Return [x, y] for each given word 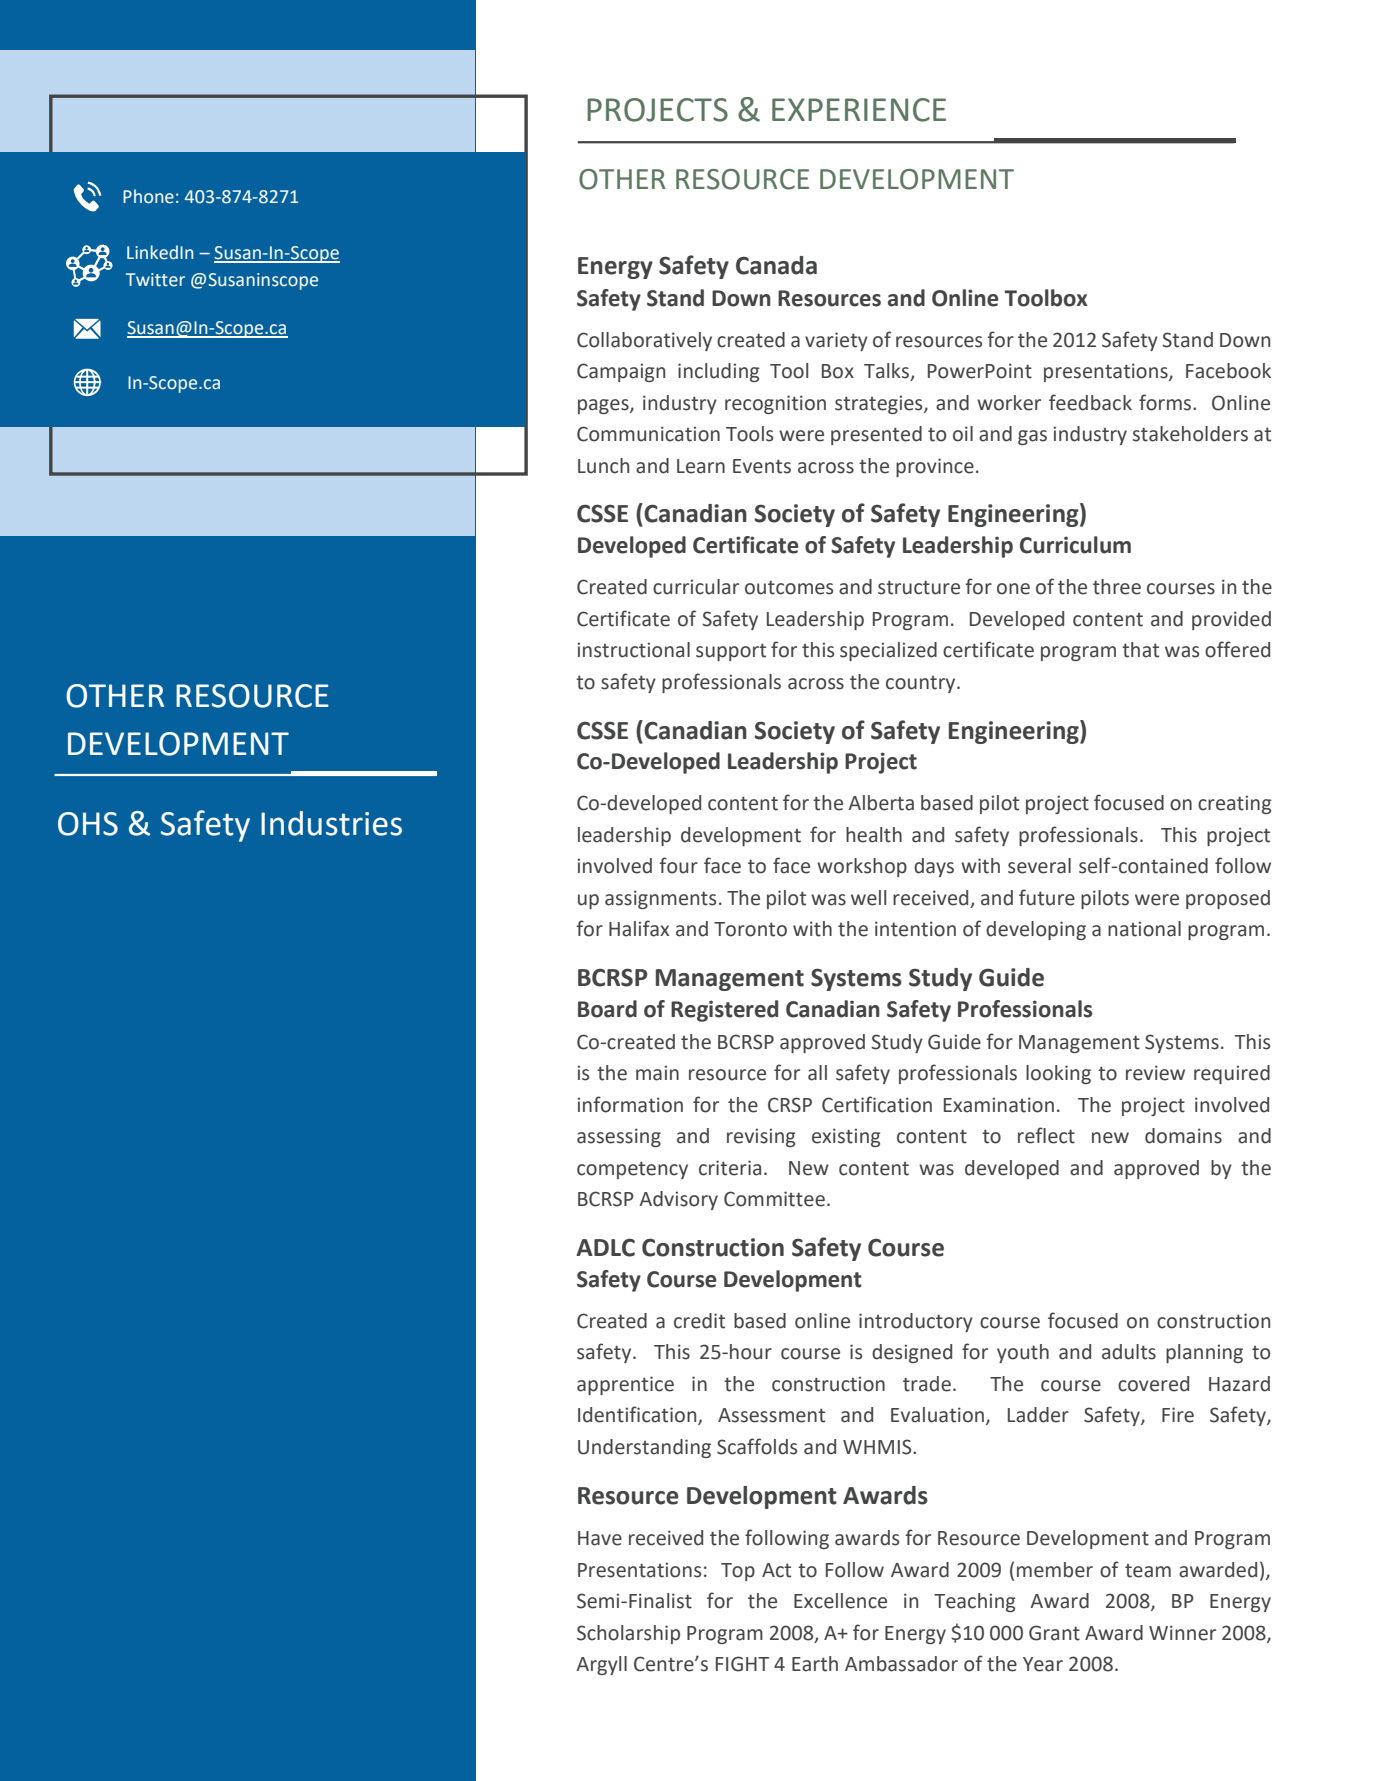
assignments [660, 899]
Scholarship [628, 1634]
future [1047, 897]
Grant [1054, 1633]
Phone [148, 196]
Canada [776, 265]
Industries [331, 823]
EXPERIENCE [859, 110]
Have [600, 1538]
